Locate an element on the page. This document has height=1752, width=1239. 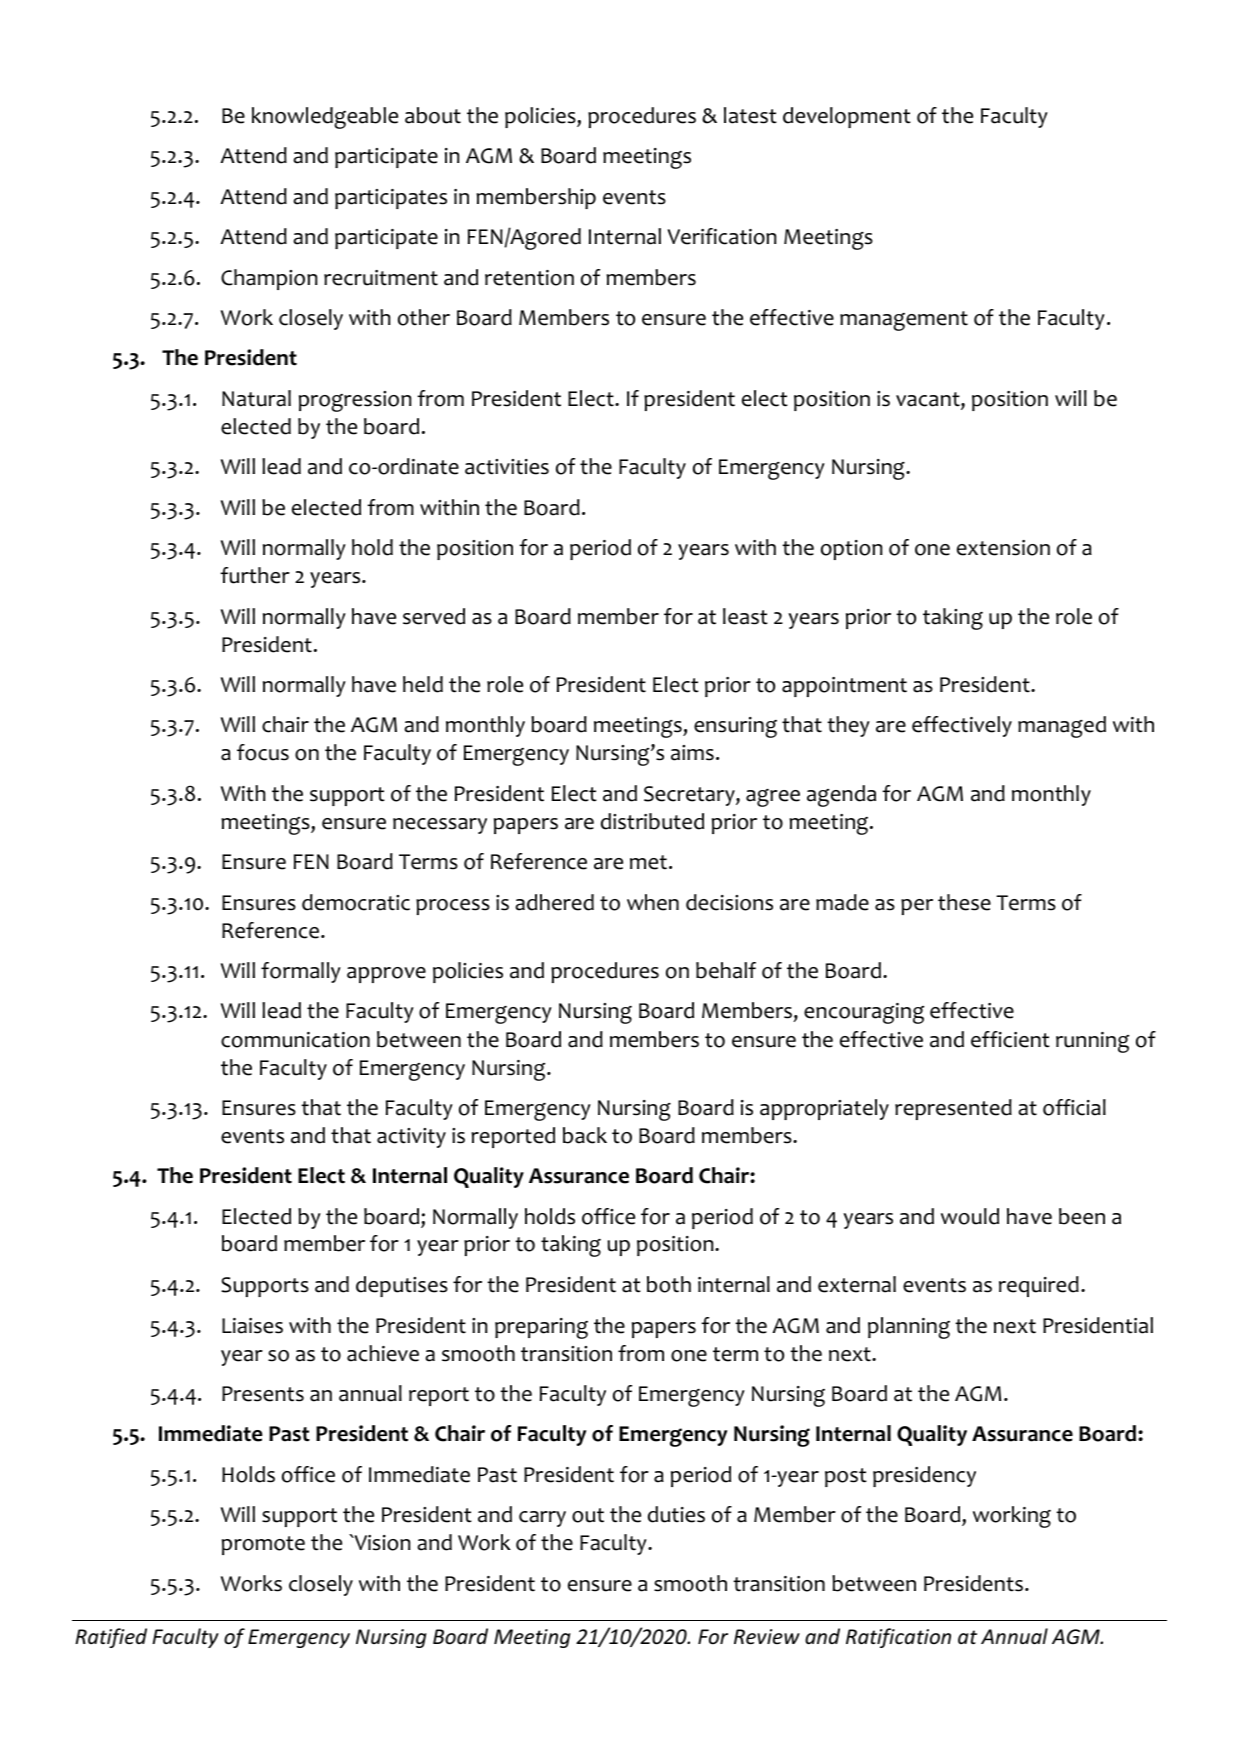
managed is located at coordinates (1062, 727).
